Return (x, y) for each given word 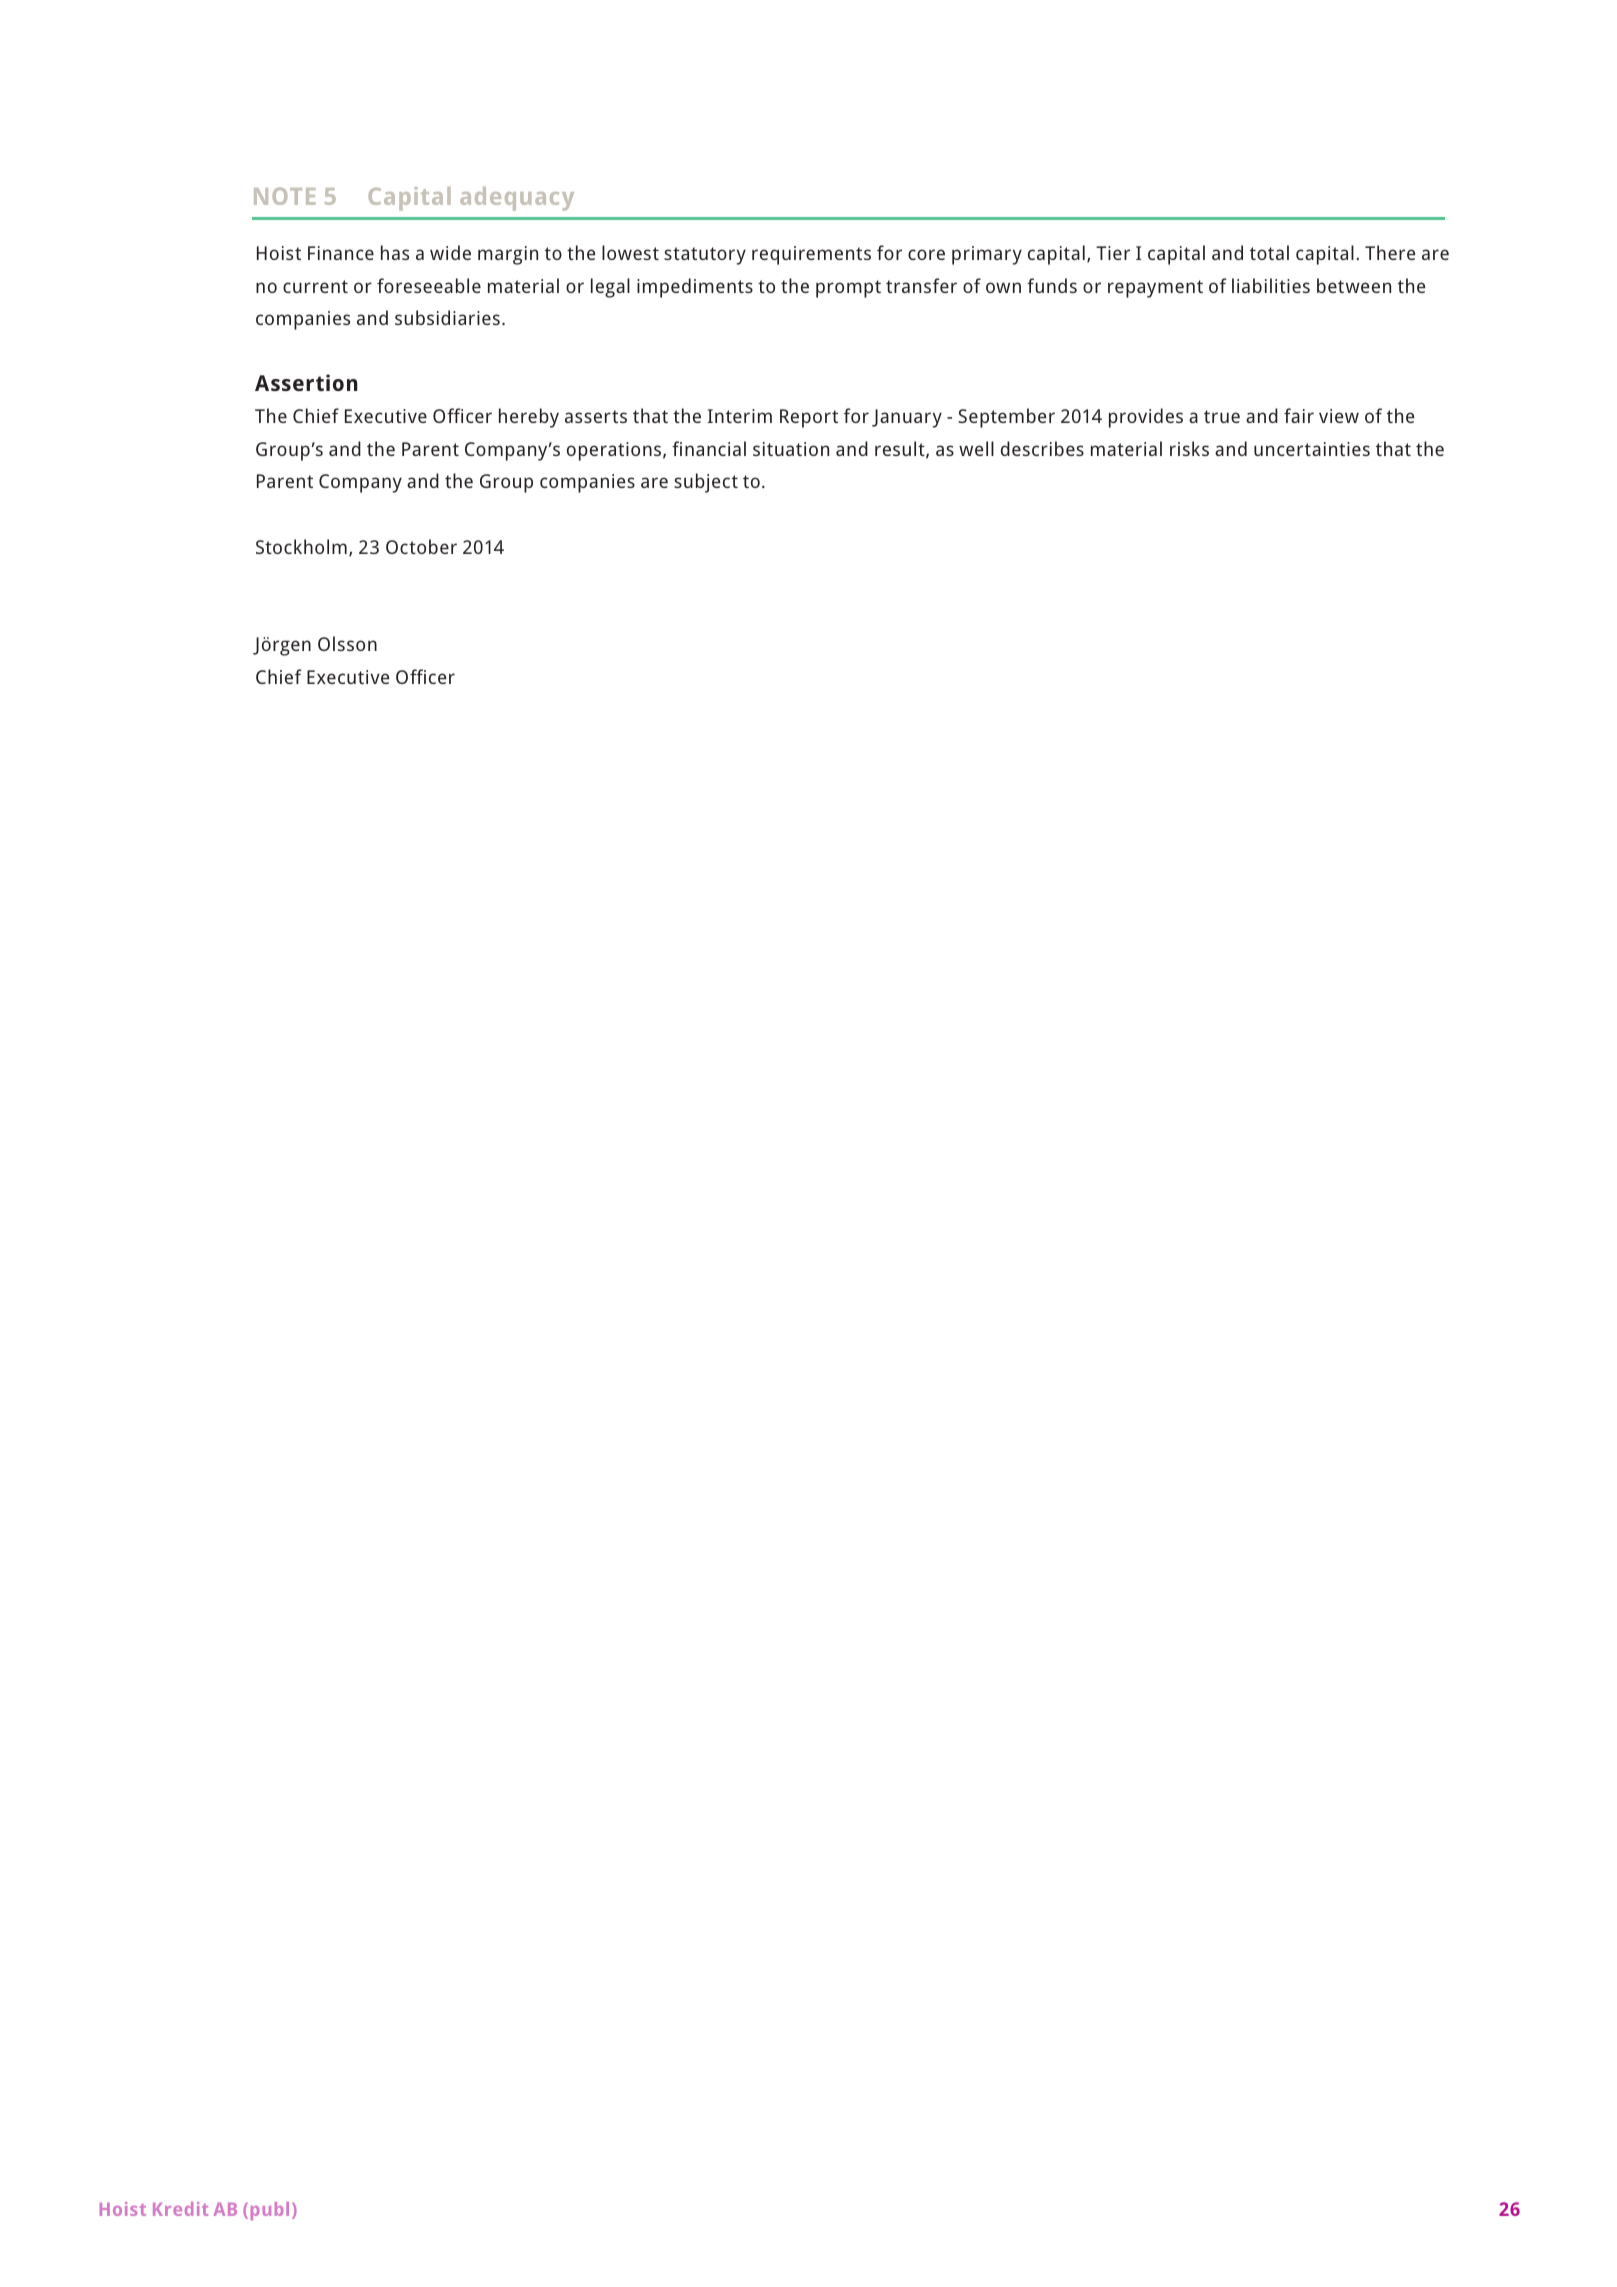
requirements (811, 255)
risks (1189, 448)
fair (1299, 415)
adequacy (517, 199)
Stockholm (301, 546)
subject (706, 483)
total (1269, 252)
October (421, 546)
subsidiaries (447, 317)
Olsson (347, 643)
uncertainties (1312, 449)
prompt (848, 289)
